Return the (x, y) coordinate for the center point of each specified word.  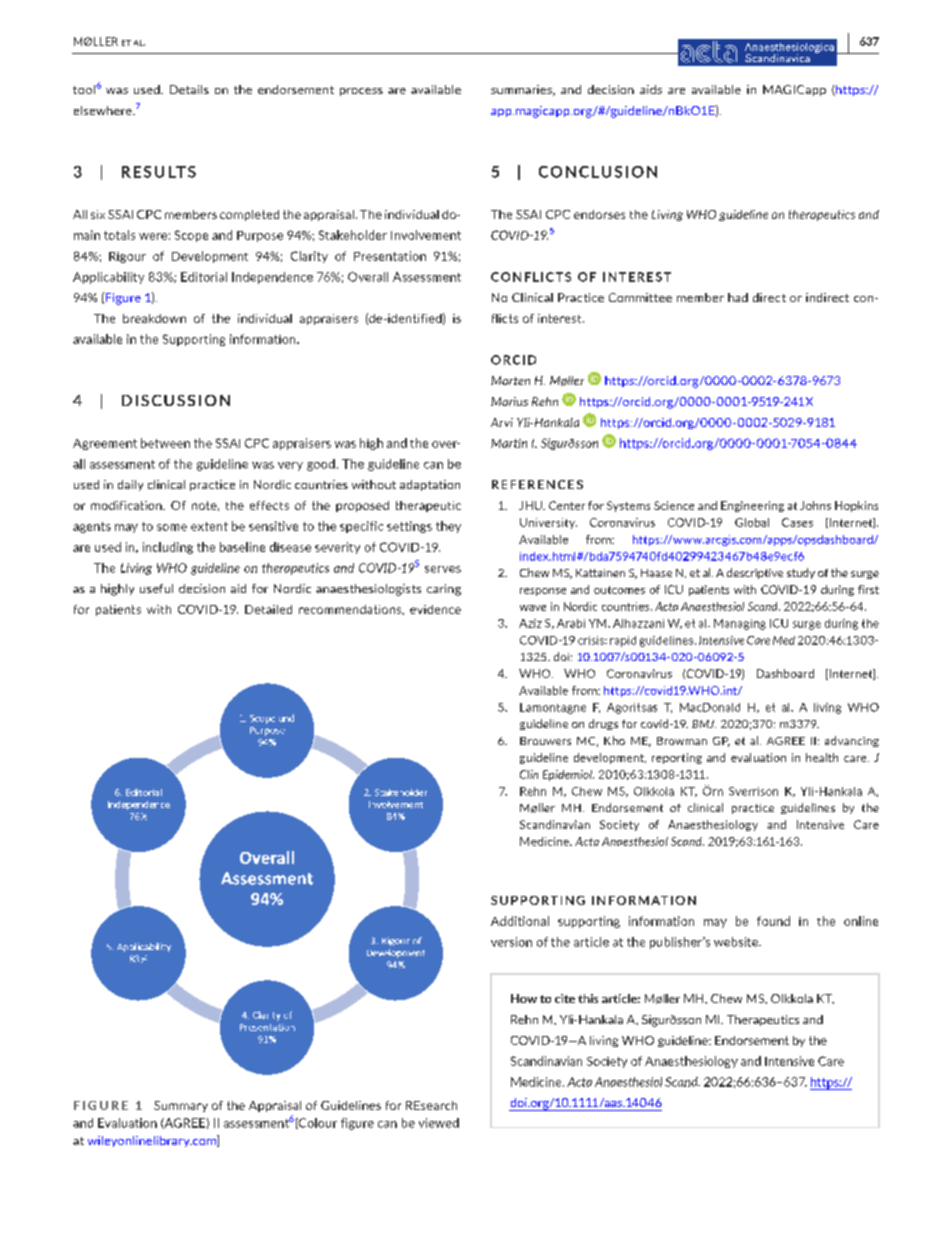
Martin (509, 443)
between (165, 443)
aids (651, 89)
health (822, 757)
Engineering (752, 506)
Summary (181, 1106)
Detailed (268, 609)
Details (189, 89)
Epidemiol (568, 775)
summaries (522, 90)
